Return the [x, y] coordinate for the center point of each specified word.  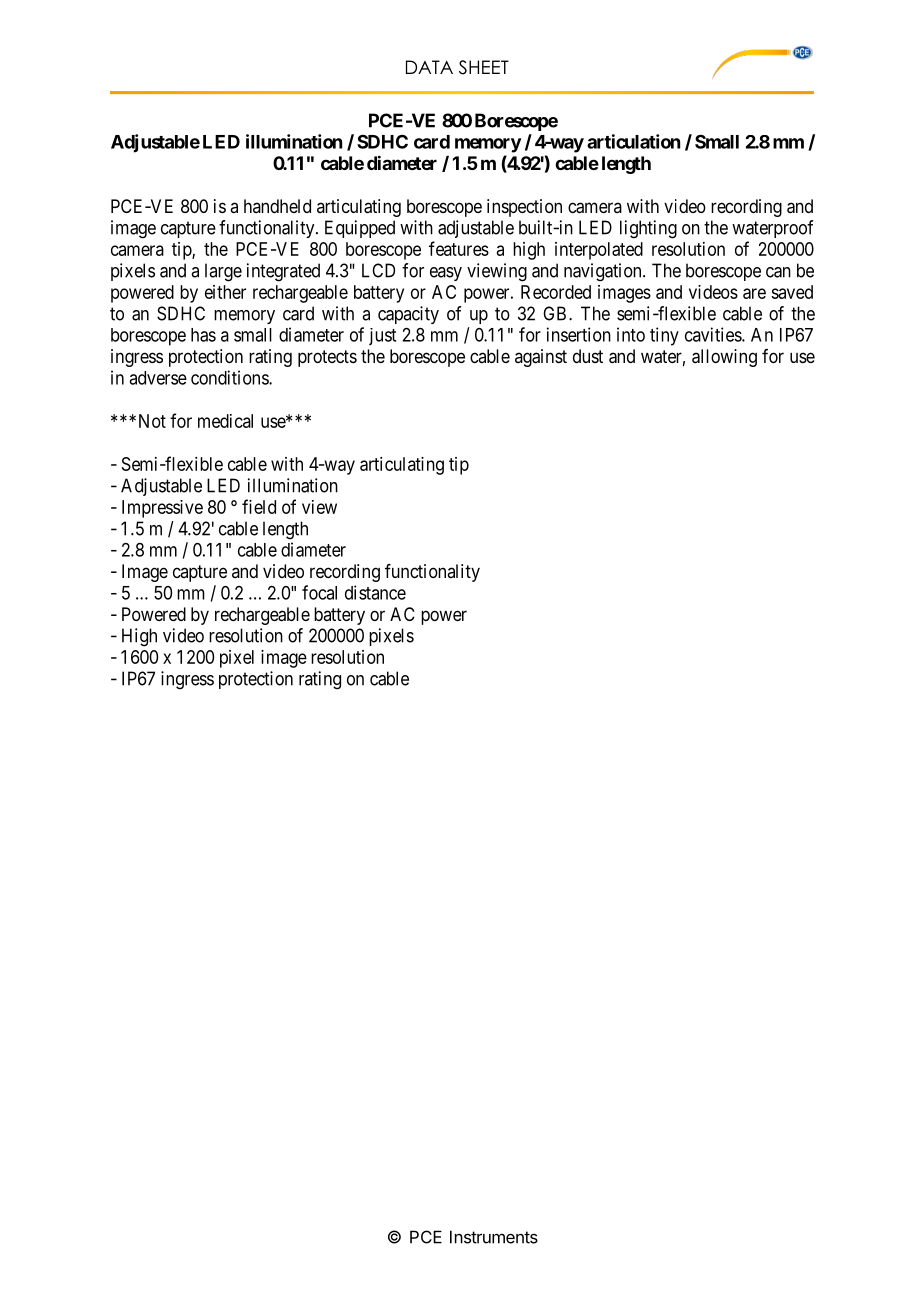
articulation [633, 141]
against [541, 358]
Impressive [162, 509]
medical [225, 421]
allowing [724, 358]
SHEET [484, 67]
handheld [277, 206]
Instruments [494, 1237]
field [259, 506]
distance [375, 592]
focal [319, 592]
